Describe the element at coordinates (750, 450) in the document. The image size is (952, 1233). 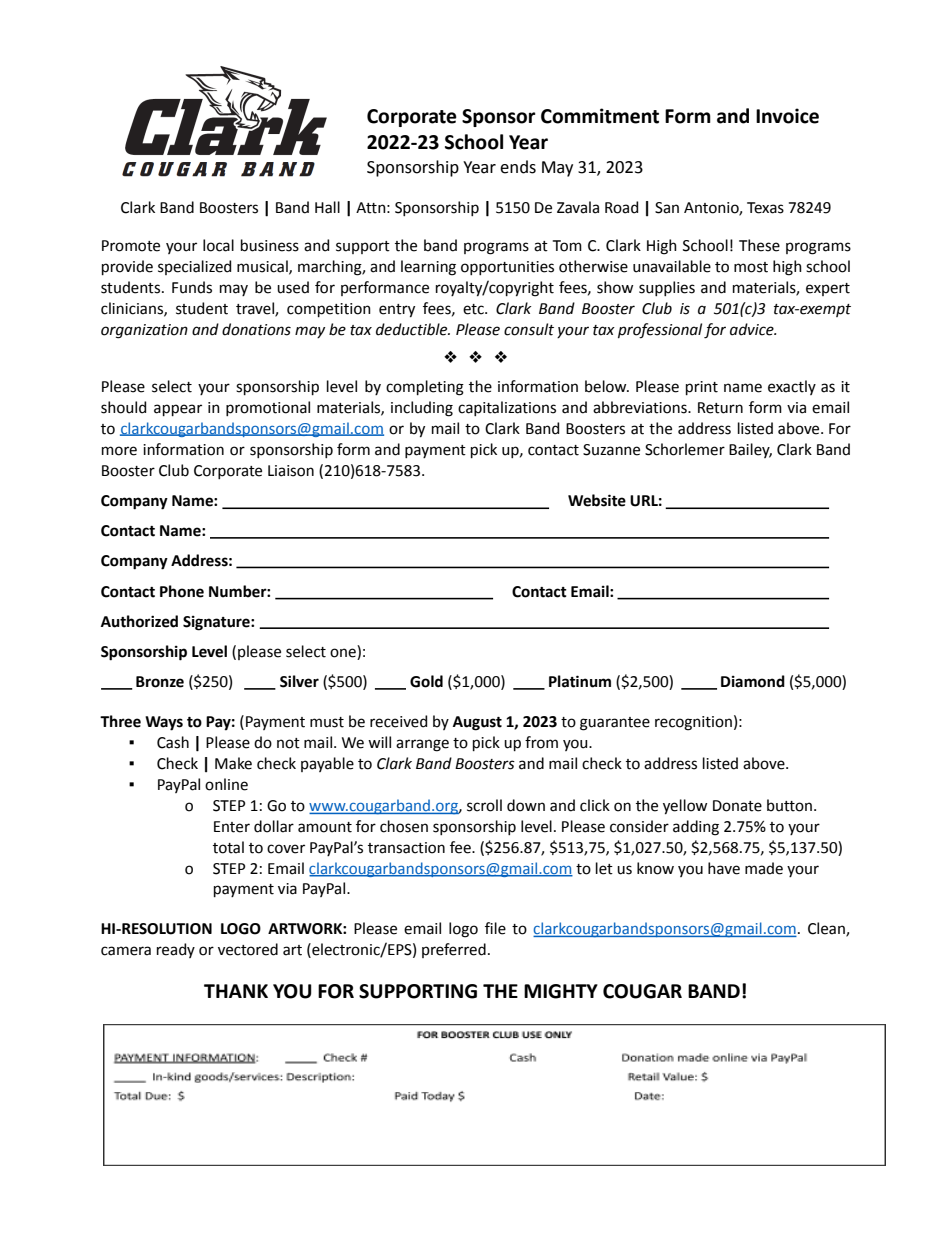
I see `Bailey` at that location.
